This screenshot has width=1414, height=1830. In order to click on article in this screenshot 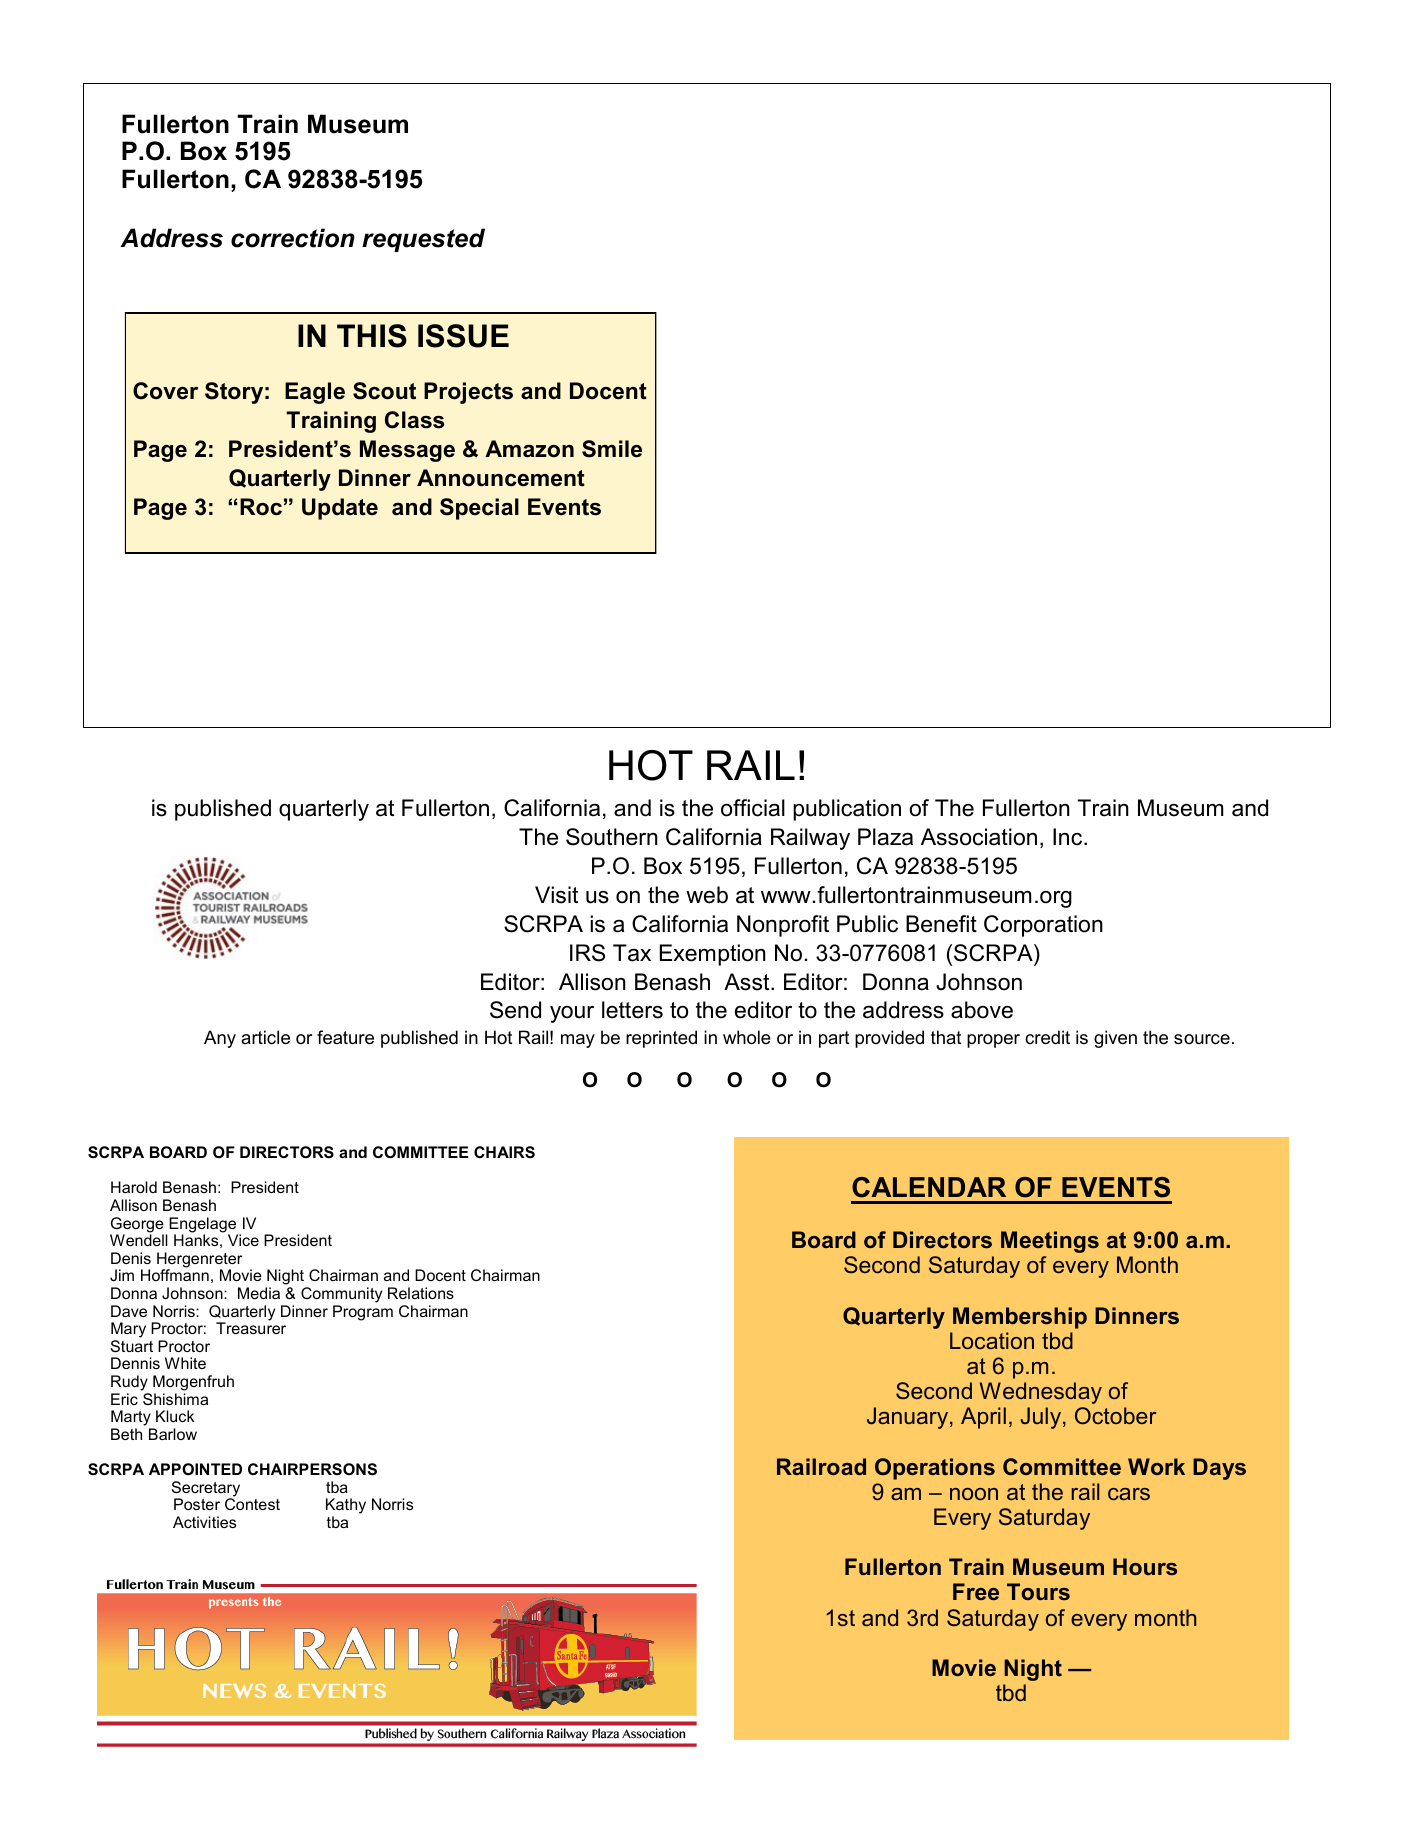, I will do `click(265, 1037)`.
